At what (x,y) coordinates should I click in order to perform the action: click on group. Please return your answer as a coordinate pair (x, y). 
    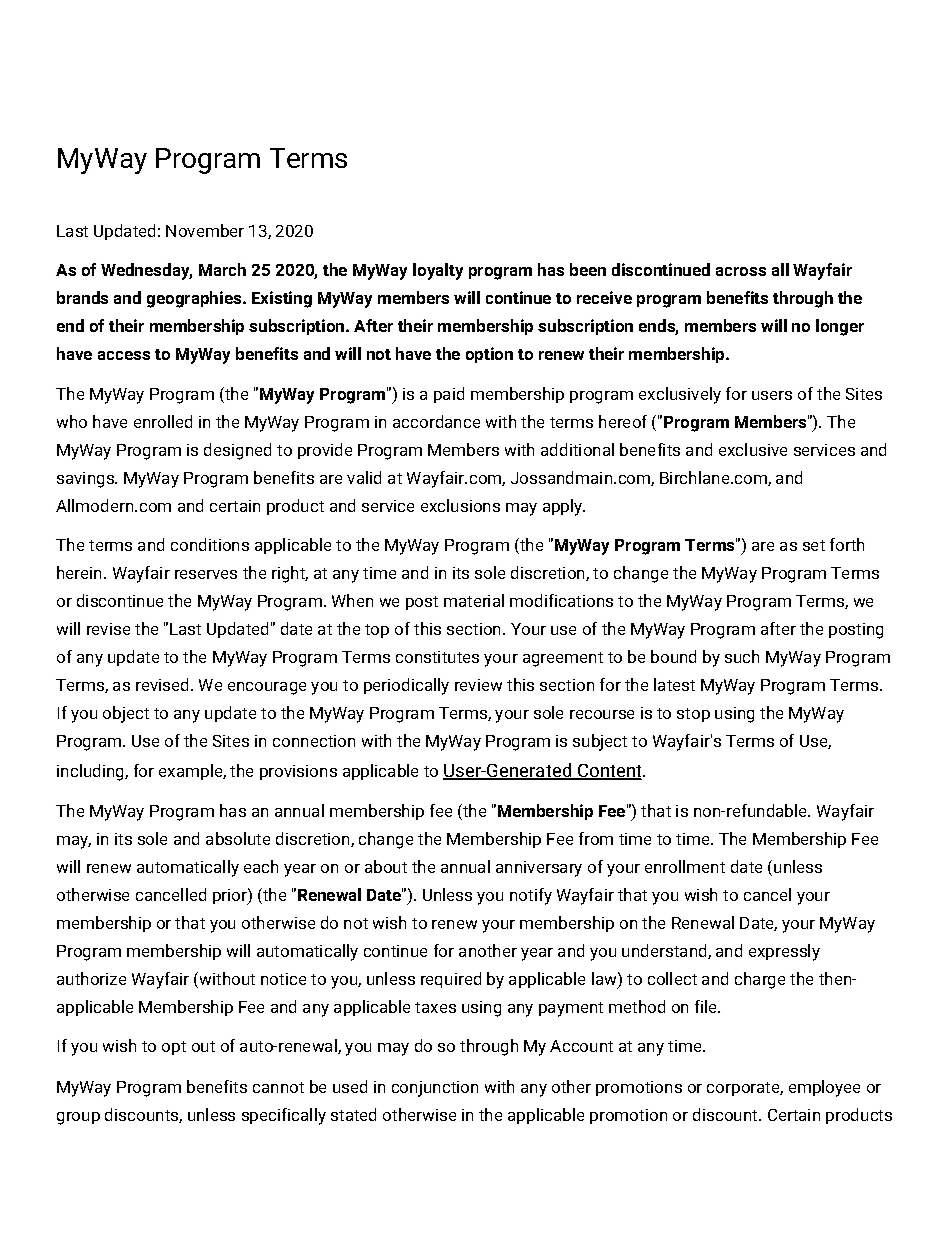
    Looking at the image, I should click on (78, 1118).
